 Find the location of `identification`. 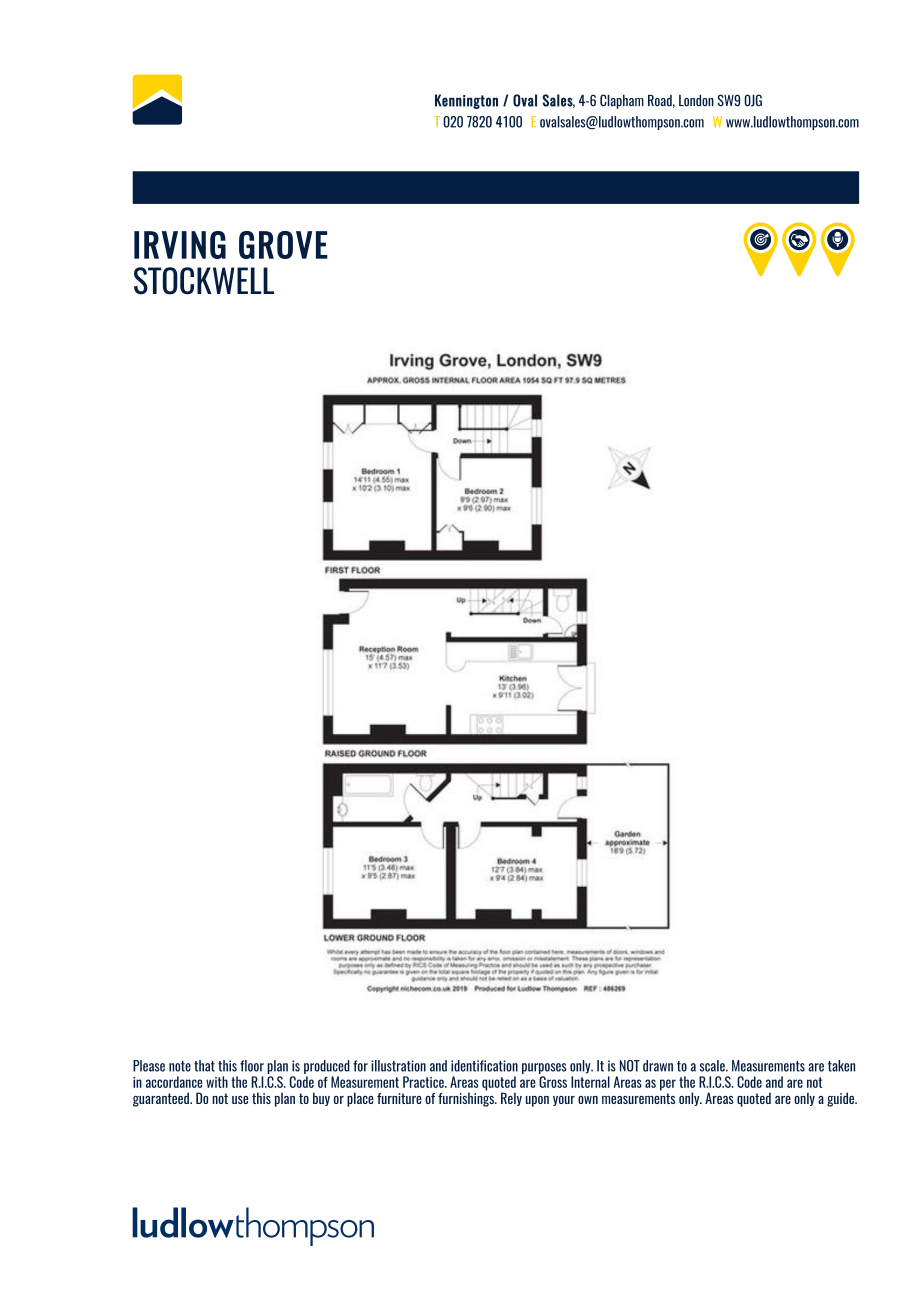

identification is located at coordinates (484, 1066).
